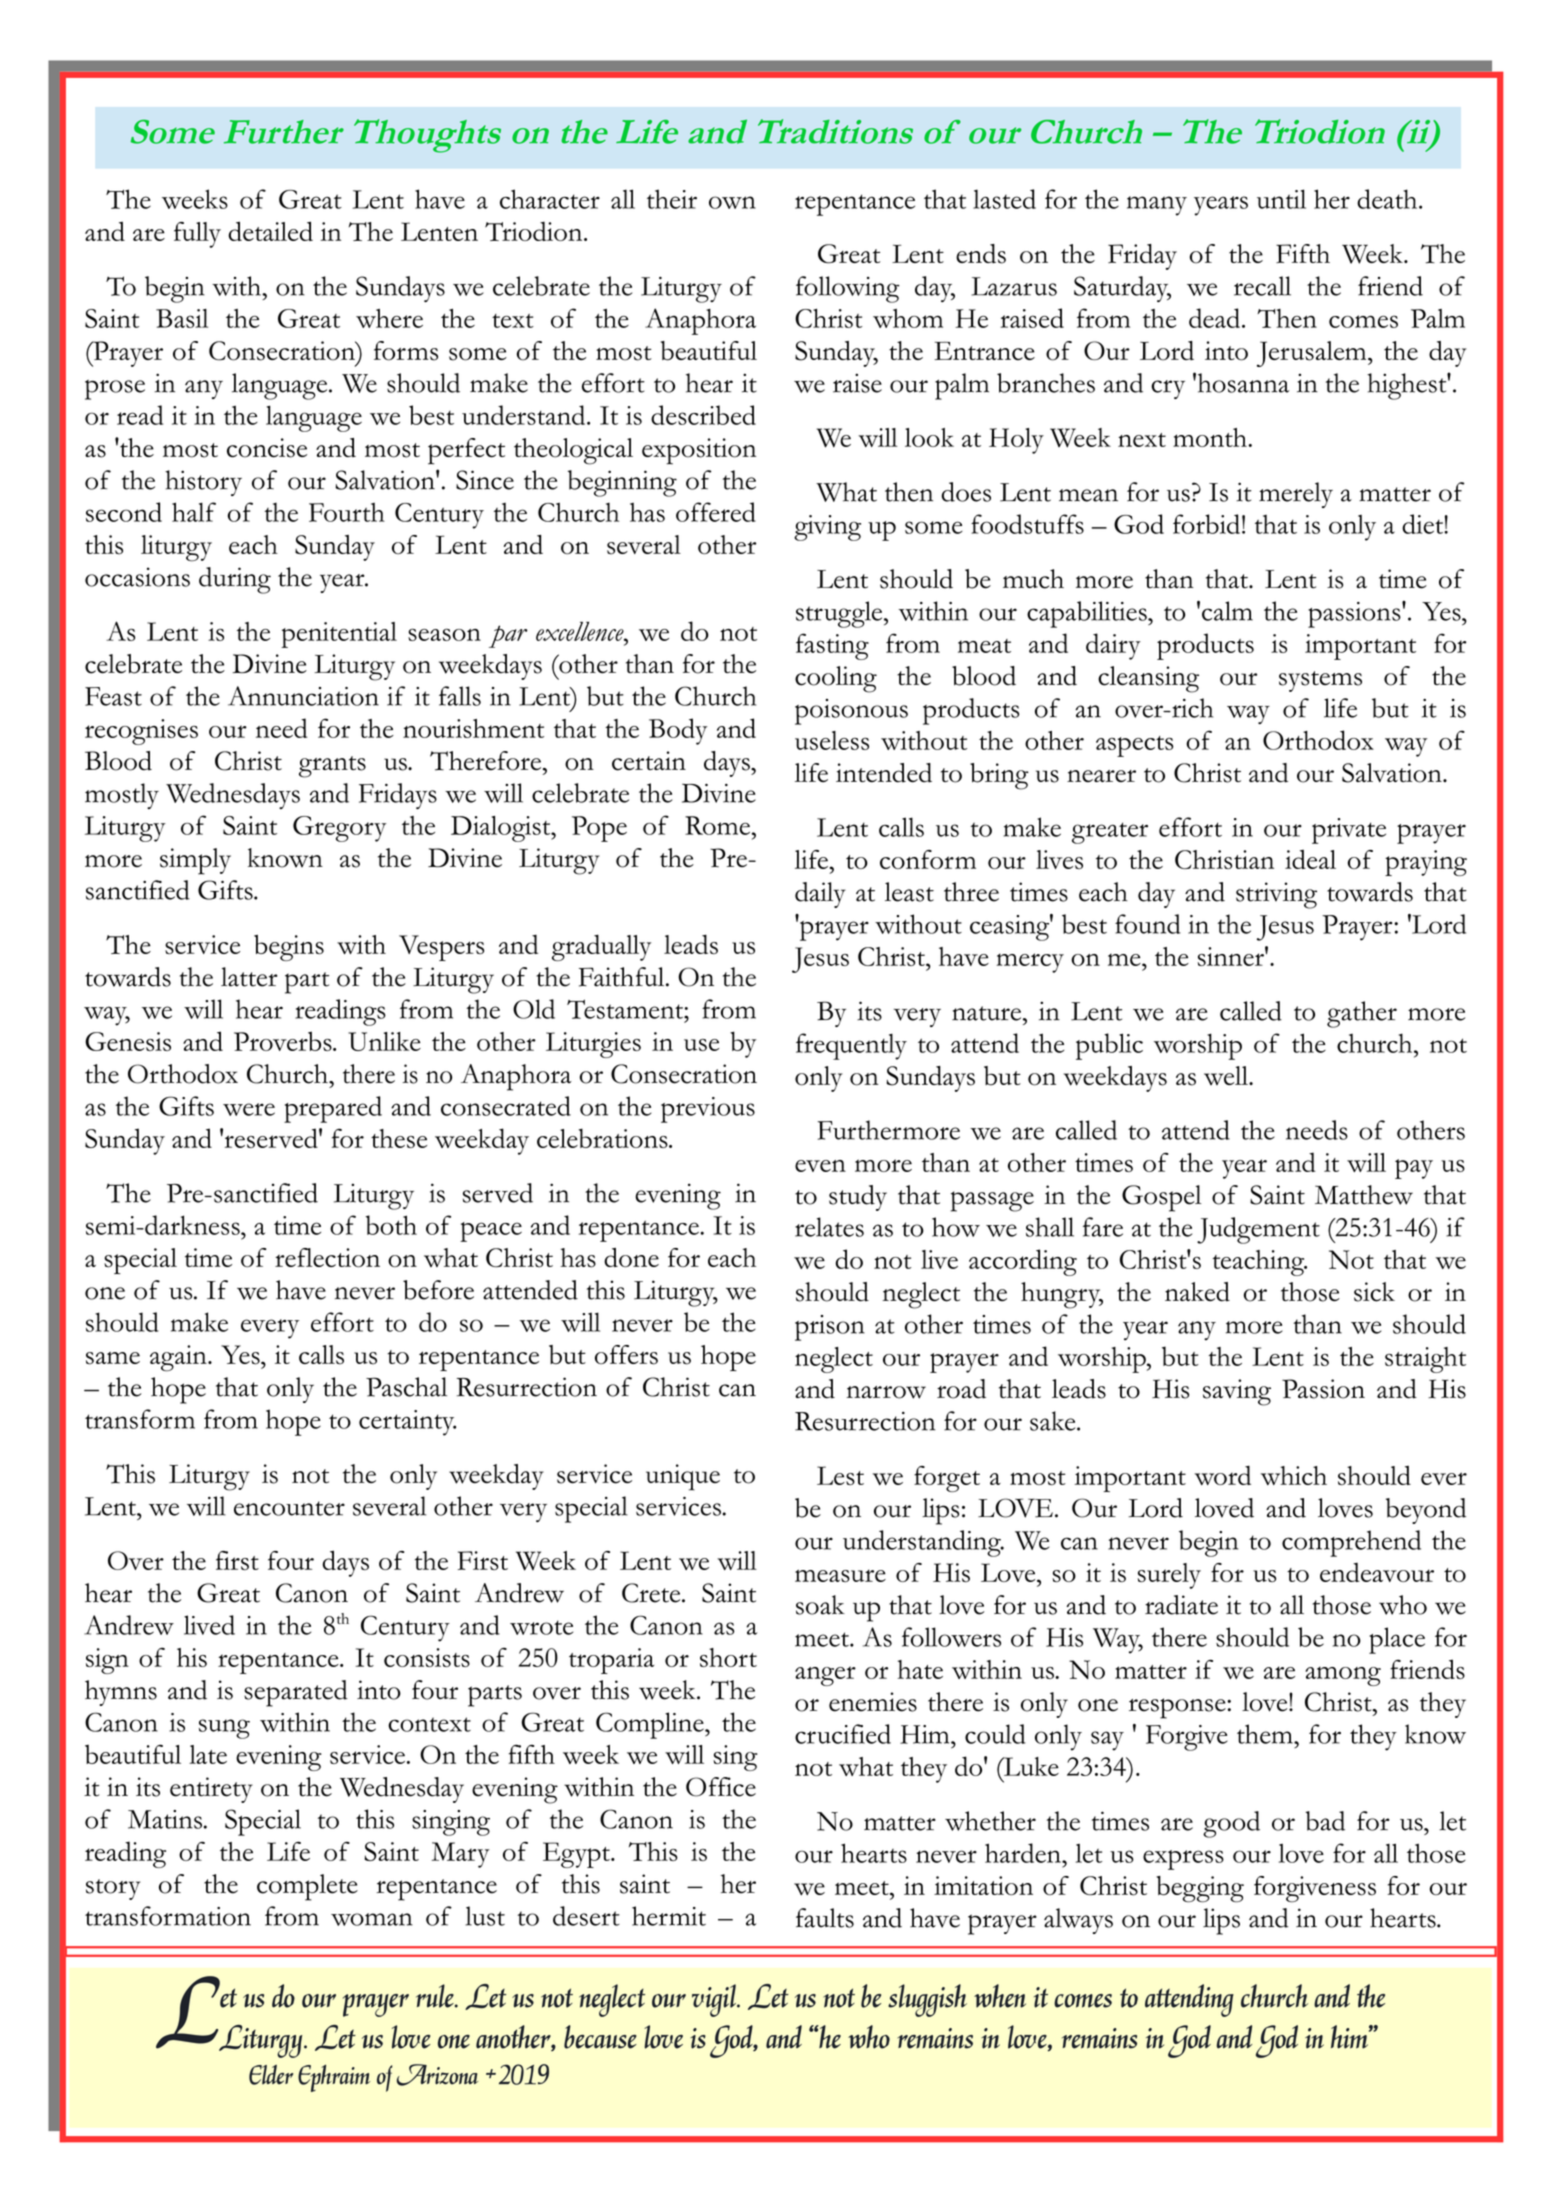 The width and height of the document is (1551, 2195). Describe the element at coordinates (1262, 286) in the document. I see `recall` at that location.
